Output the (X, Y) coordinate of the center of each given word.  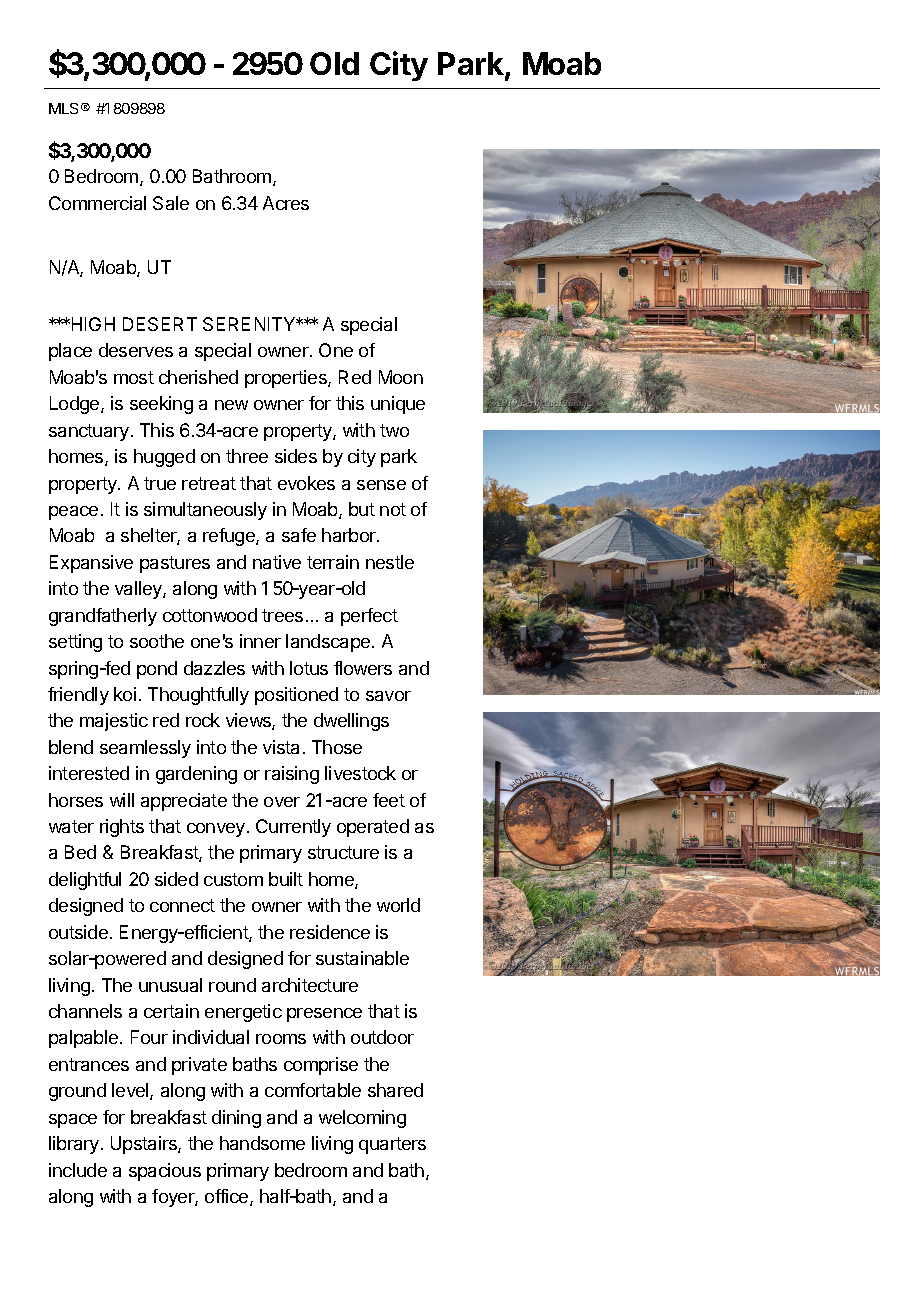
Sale (171, 203)
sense (381, 485)
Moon (401, 377)
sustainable (362, 958)
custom (233, 879)
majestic (114, 722)
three (247, 456)
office (228, 1197)
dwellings (351, 722)
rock (203, 720)
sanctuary (89, 432)
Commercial (97, 203)
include (78, 1170)
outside (78, 932)
